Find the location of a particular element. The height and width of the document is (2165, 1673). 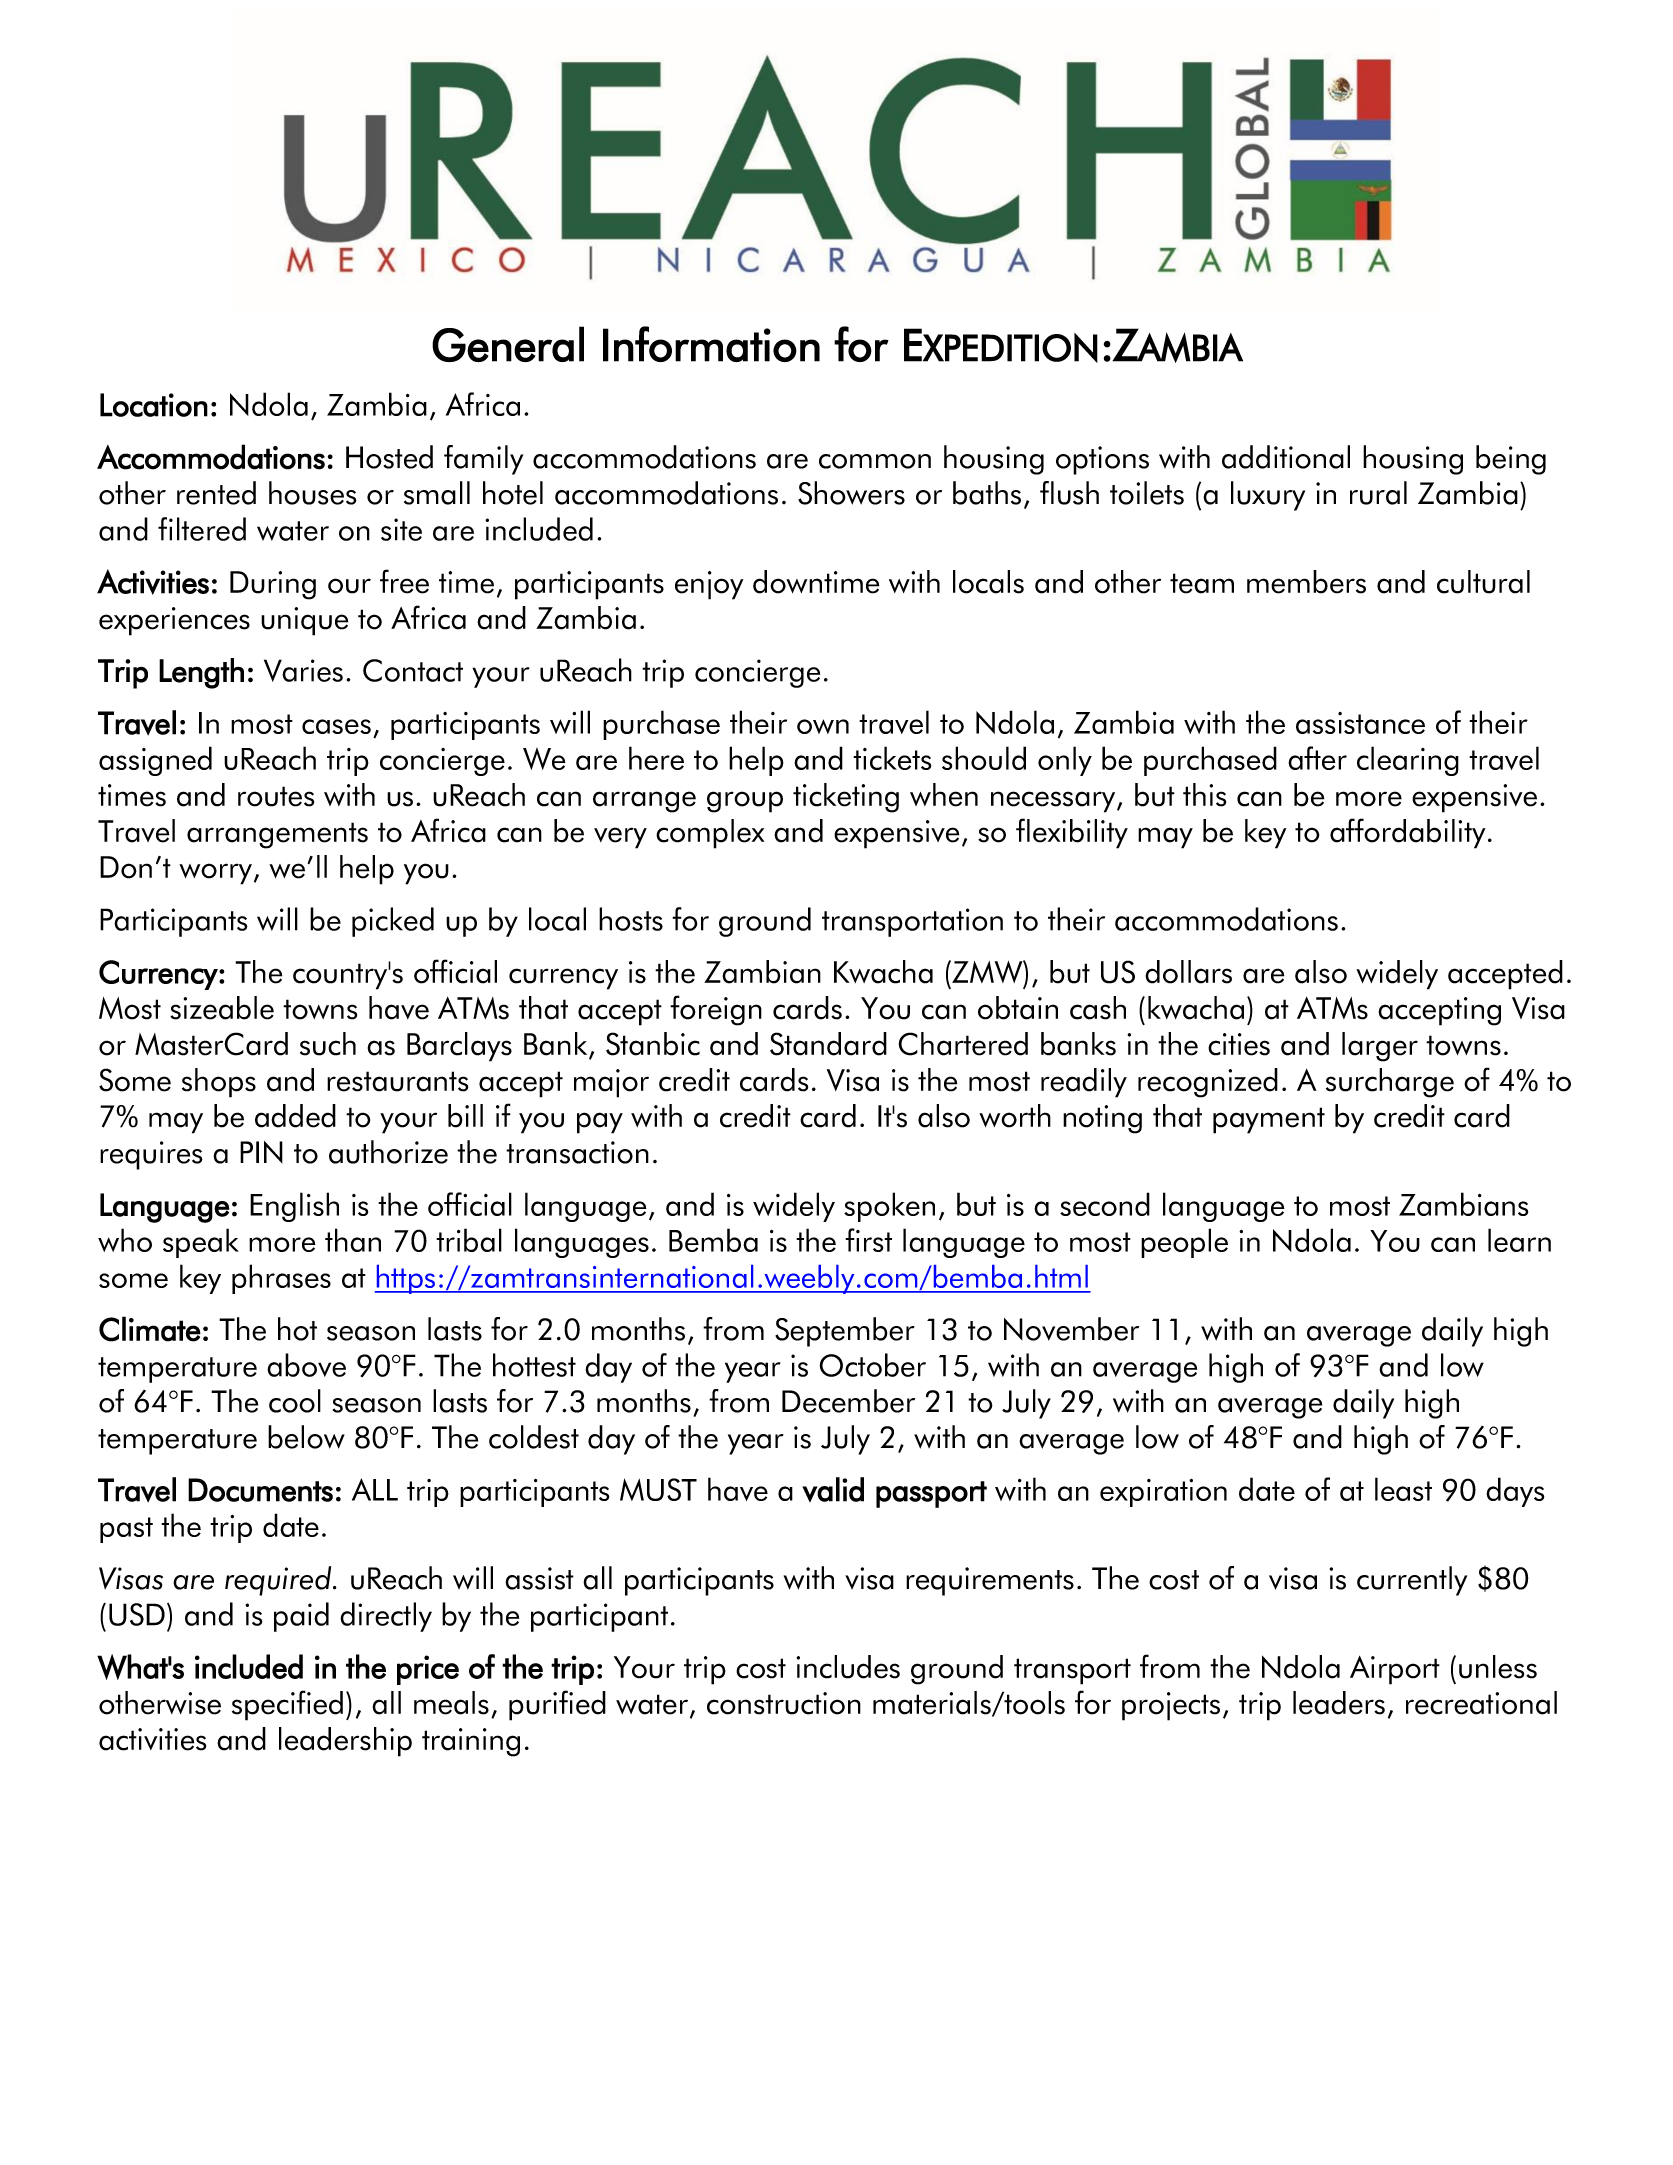

such is located at coordinates (328, 1044).
